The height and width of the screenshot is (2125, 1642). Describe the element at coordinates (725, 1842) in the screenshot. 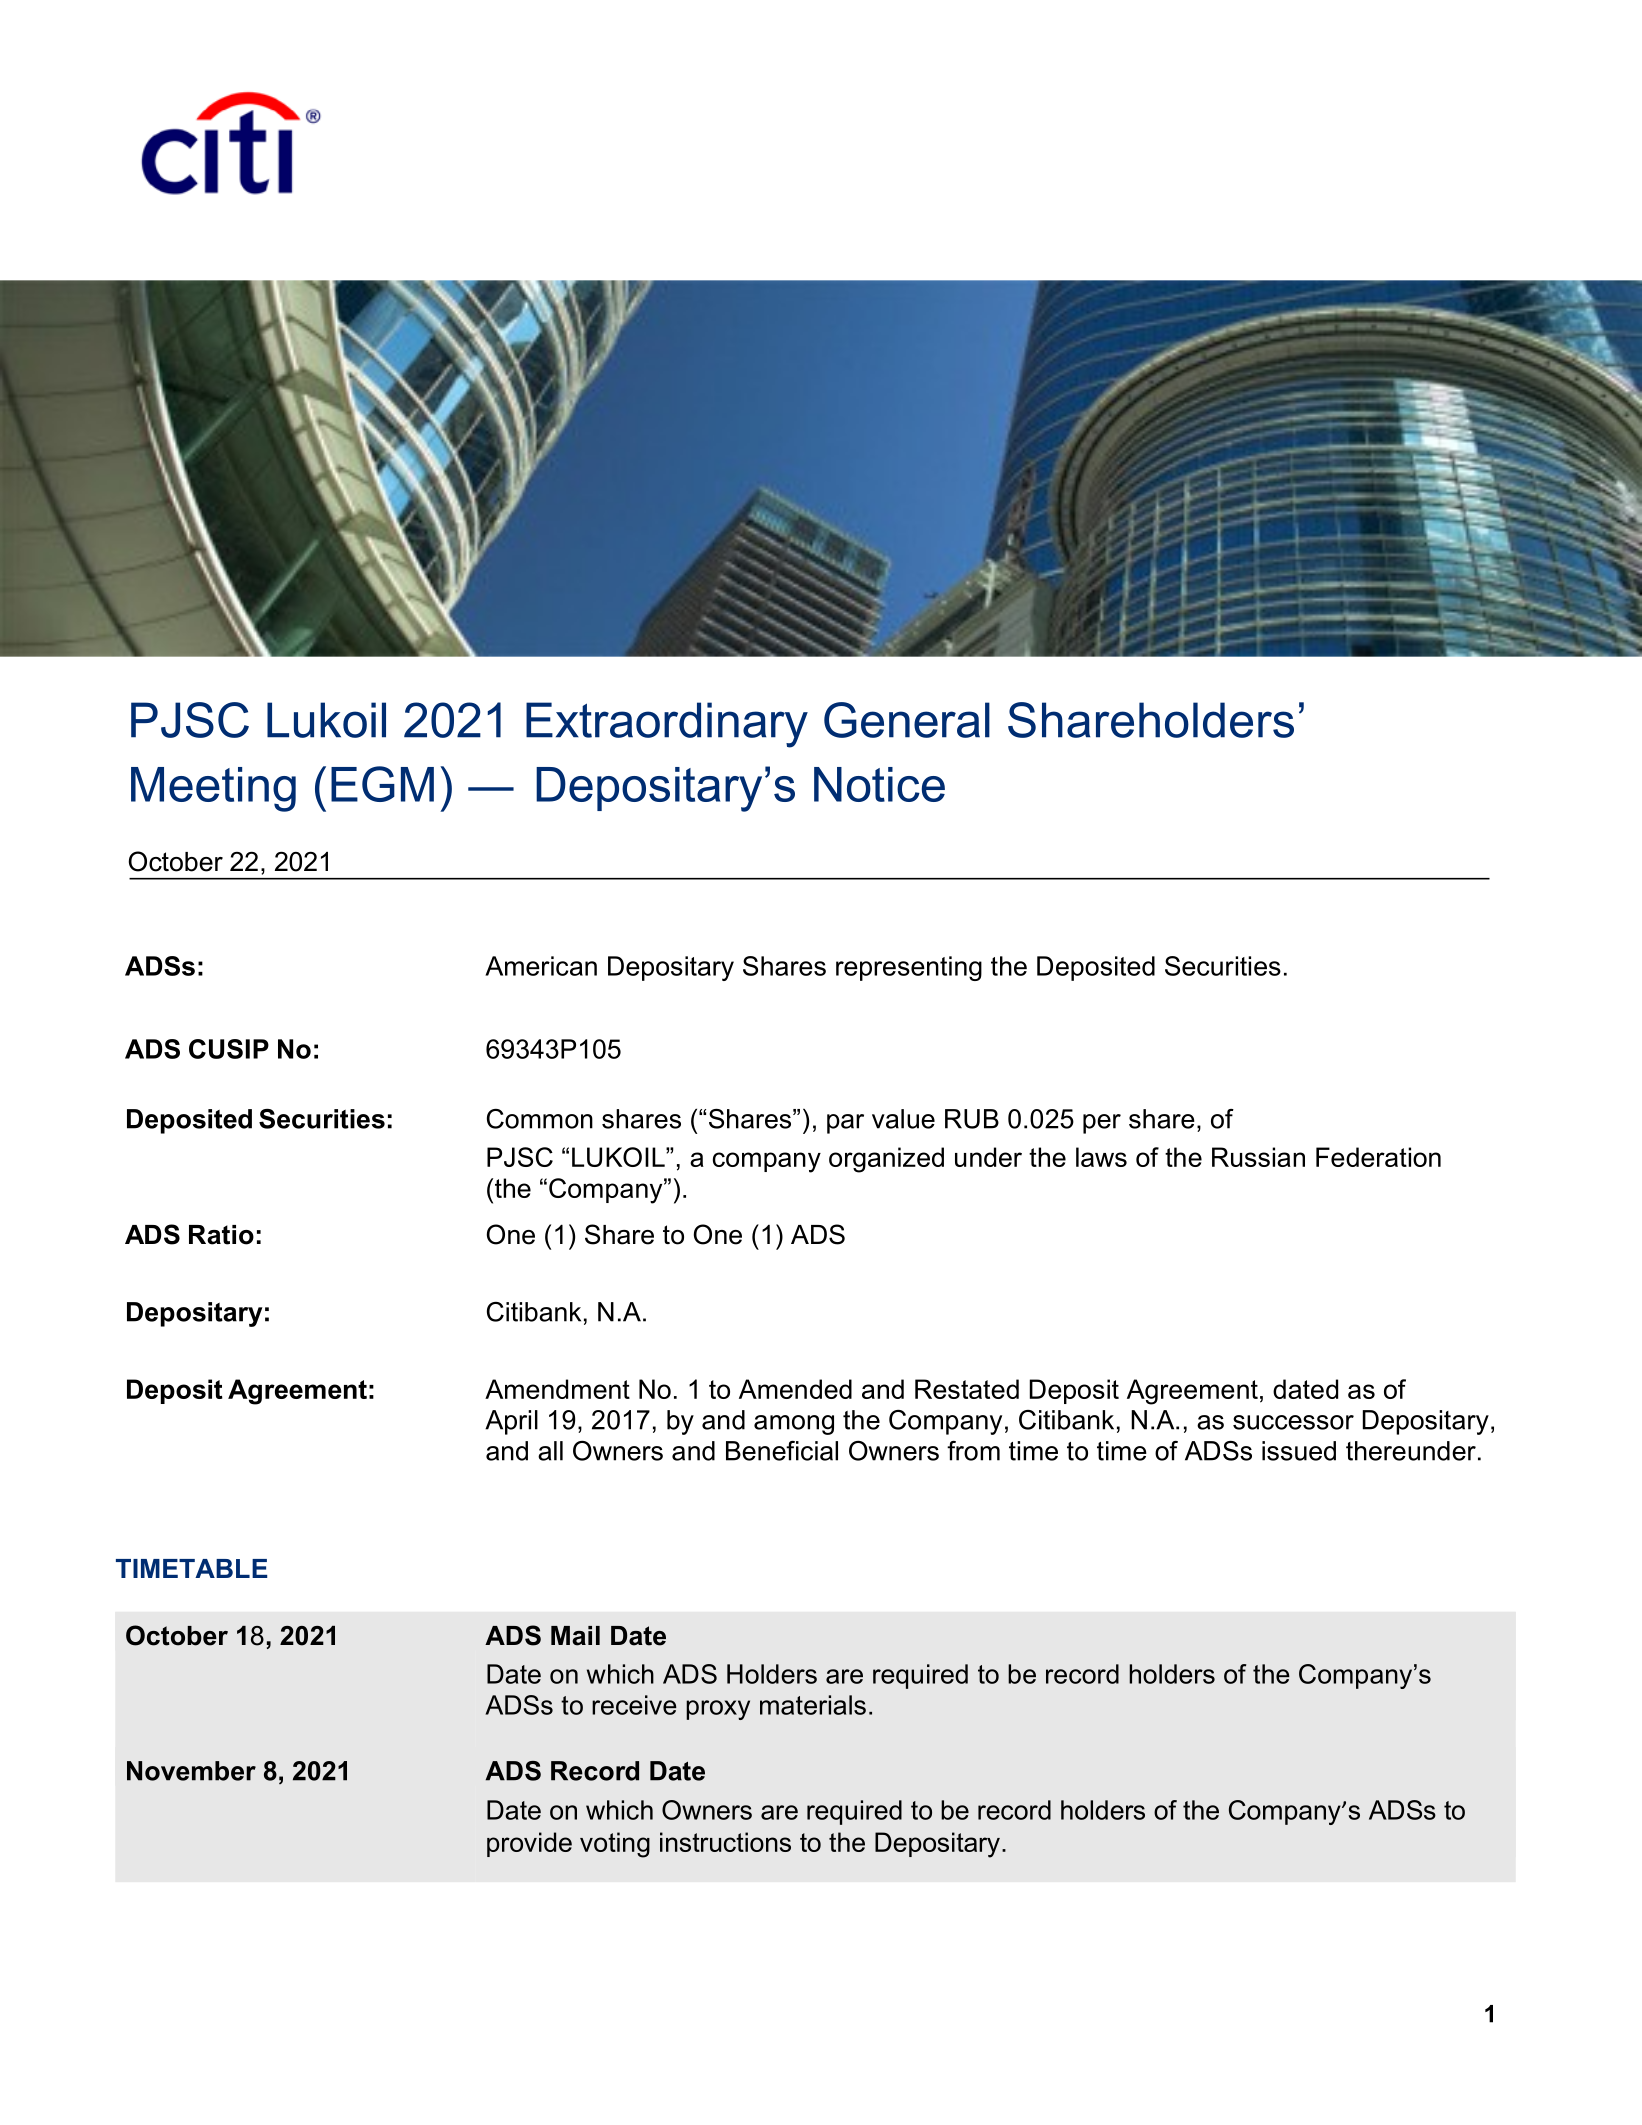

I see `instructions` at that location.
